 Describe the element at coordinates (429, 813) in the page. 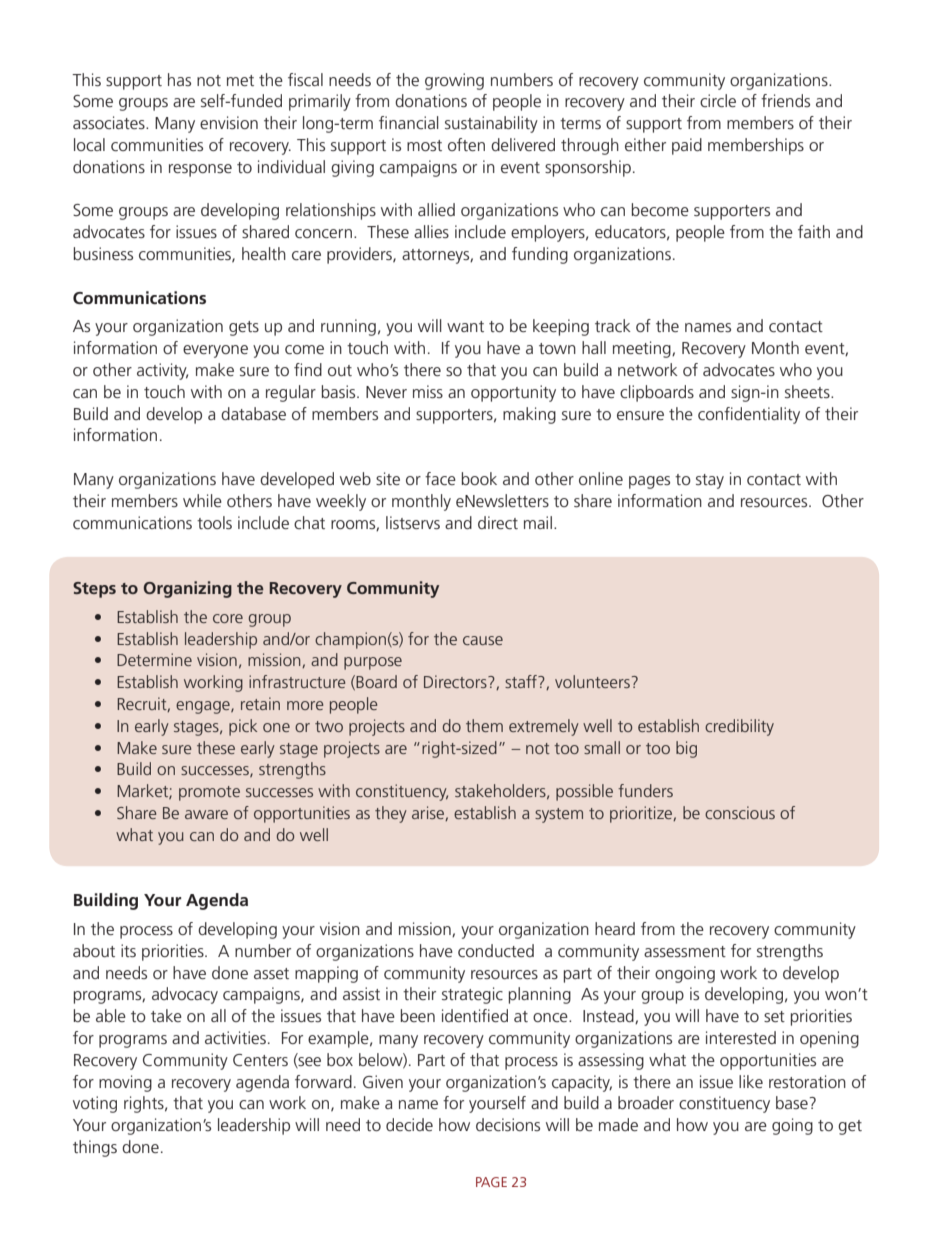

I see `arise` at that location.
